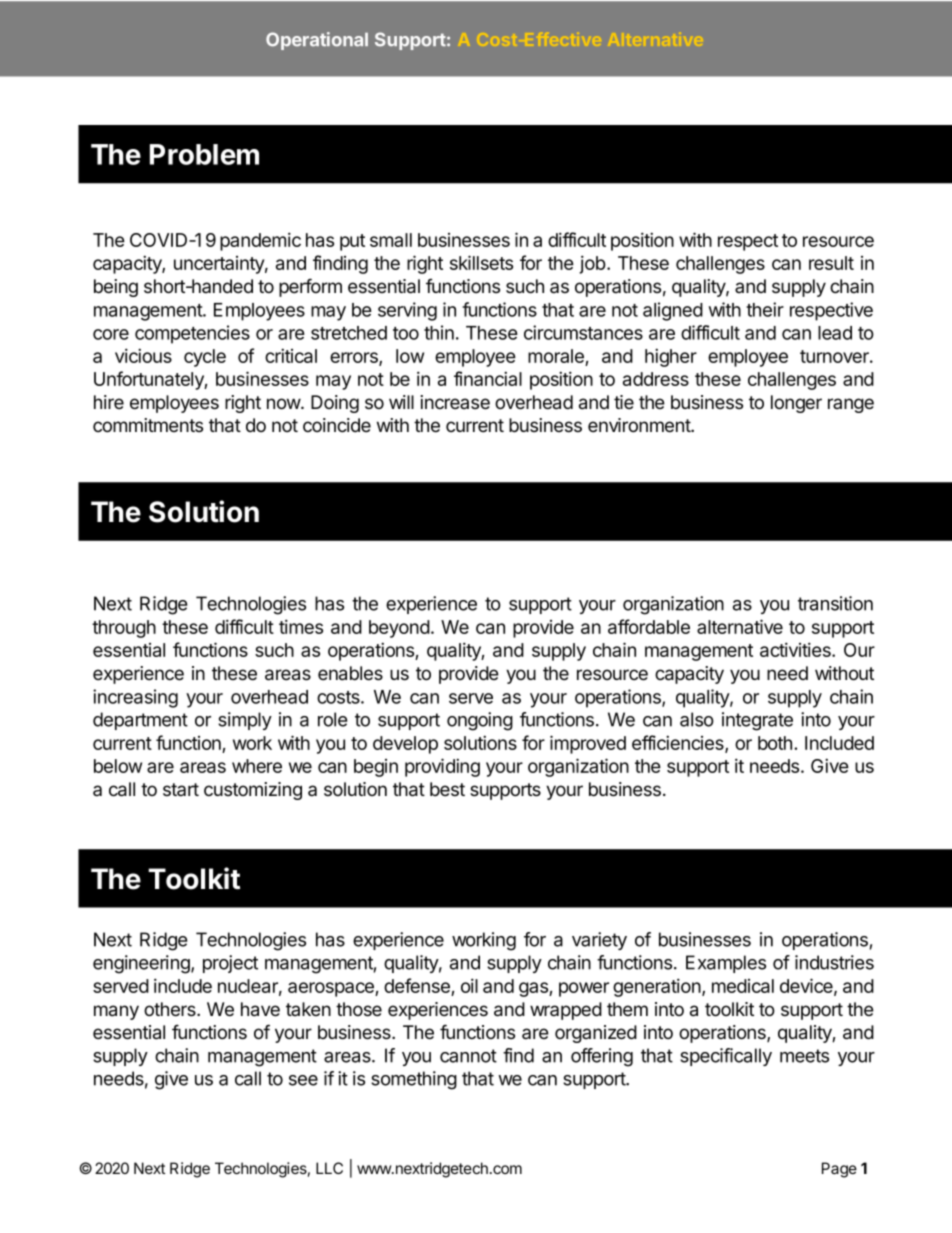 Image resolution: width=952 pixels, height=1233 pixels. What do you see at coordinates (831, 263) in the screenshot?
I see `result` at bounding box center [831, 263].
